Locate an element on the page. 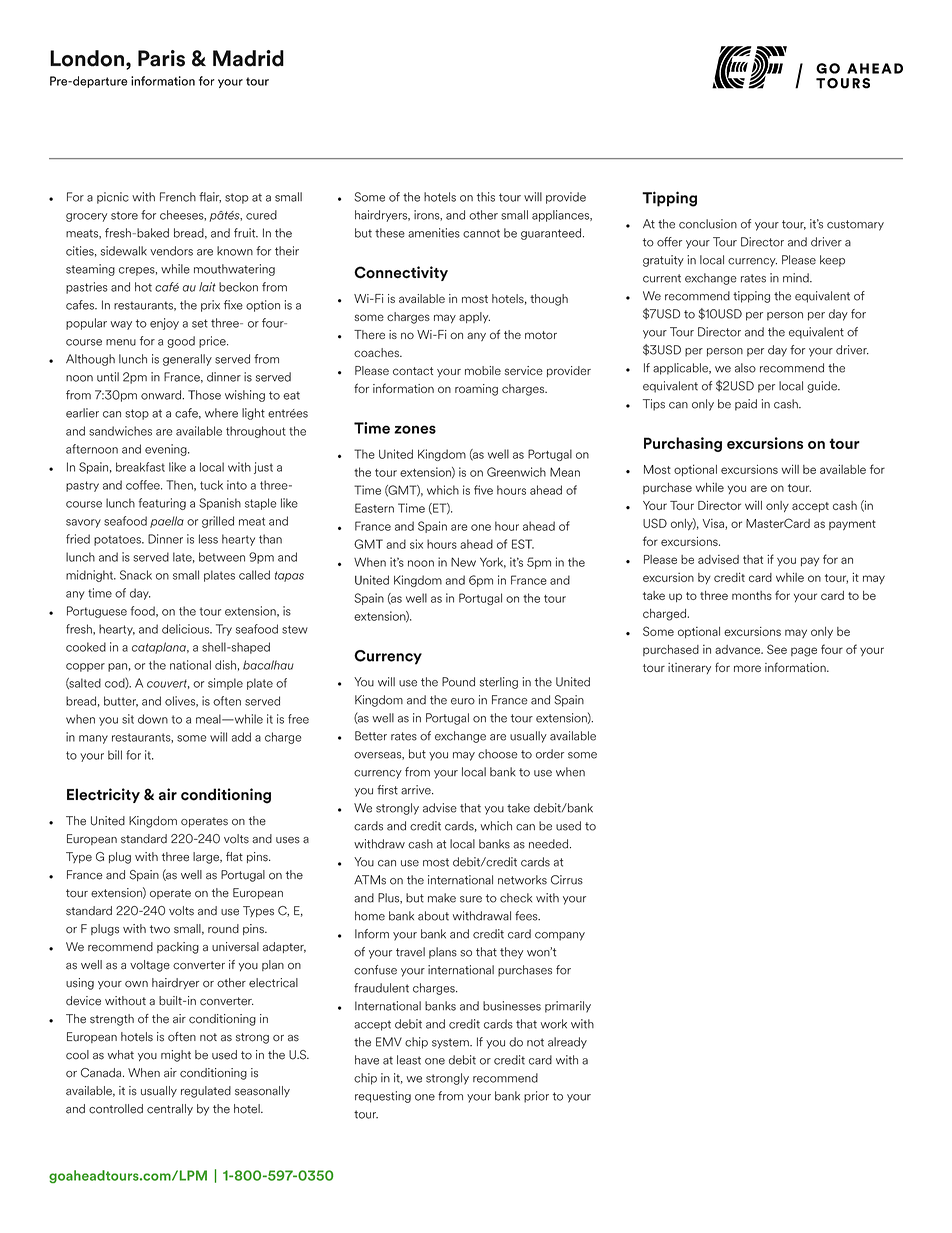 The height and width of the document is (1233, 952). might is located at coordinates (176, 1056).
